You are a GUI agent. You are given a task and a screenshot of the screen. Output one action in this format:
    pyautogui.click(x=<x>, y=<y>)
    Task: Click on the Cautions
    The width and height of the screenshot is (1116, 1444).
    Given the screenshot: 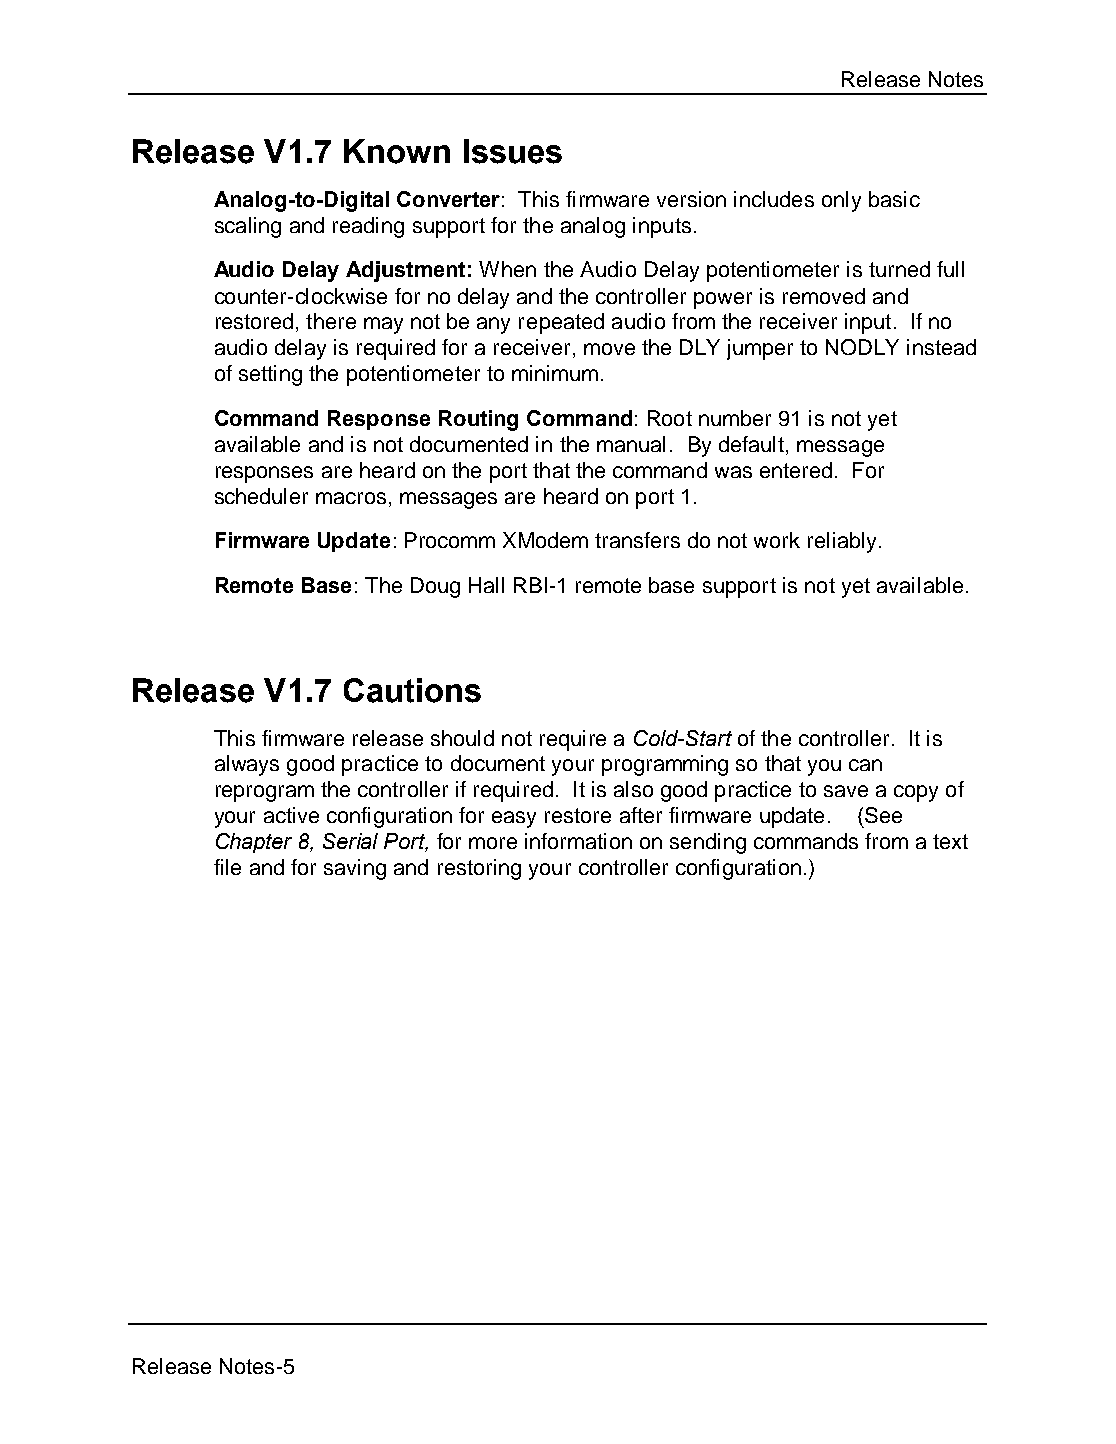 What is the action you would take?
    pyautogui.click(x=412, y=690)
